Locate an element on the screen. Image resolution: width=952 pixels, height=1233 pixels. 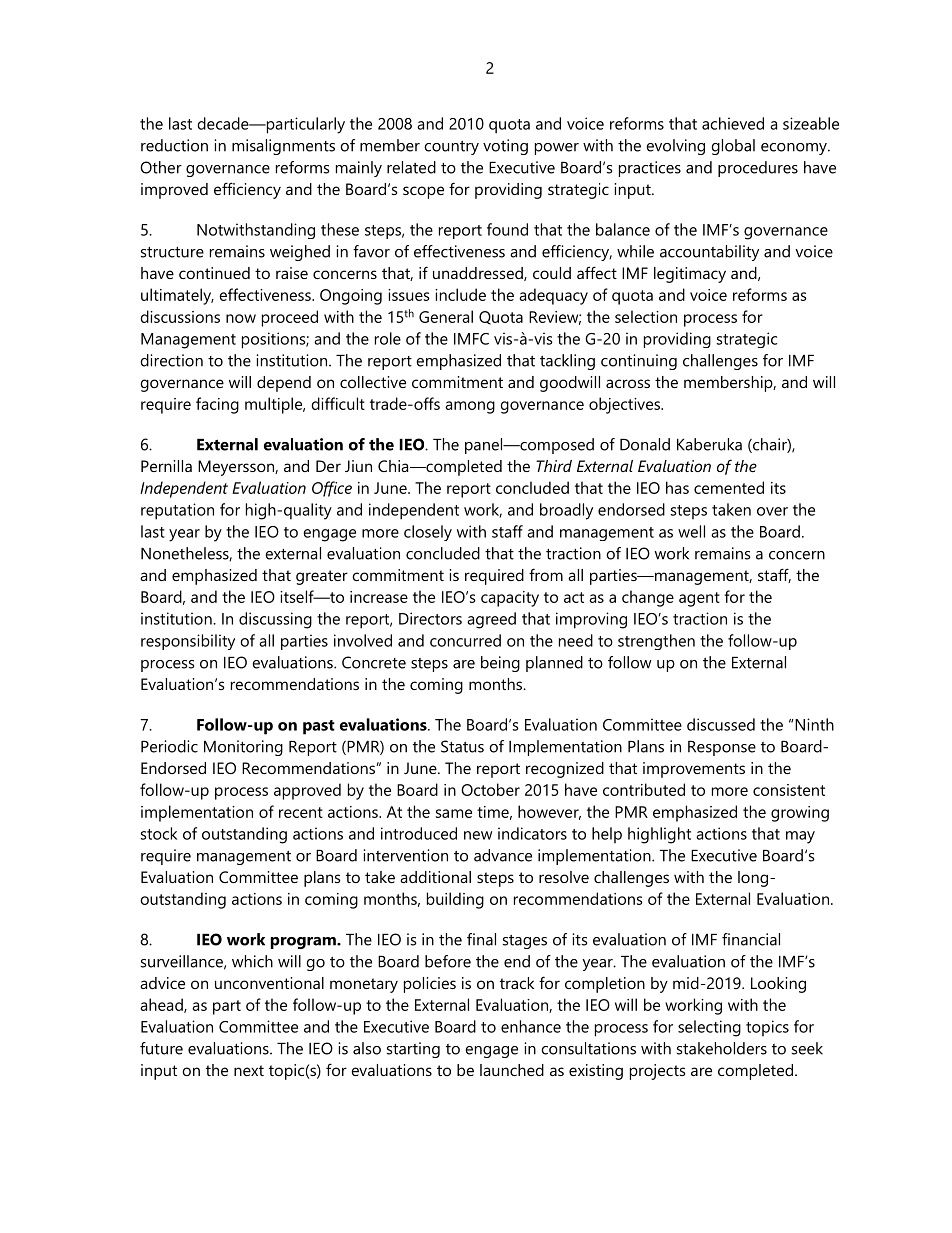
Response is located at coordinates (722, 748).
